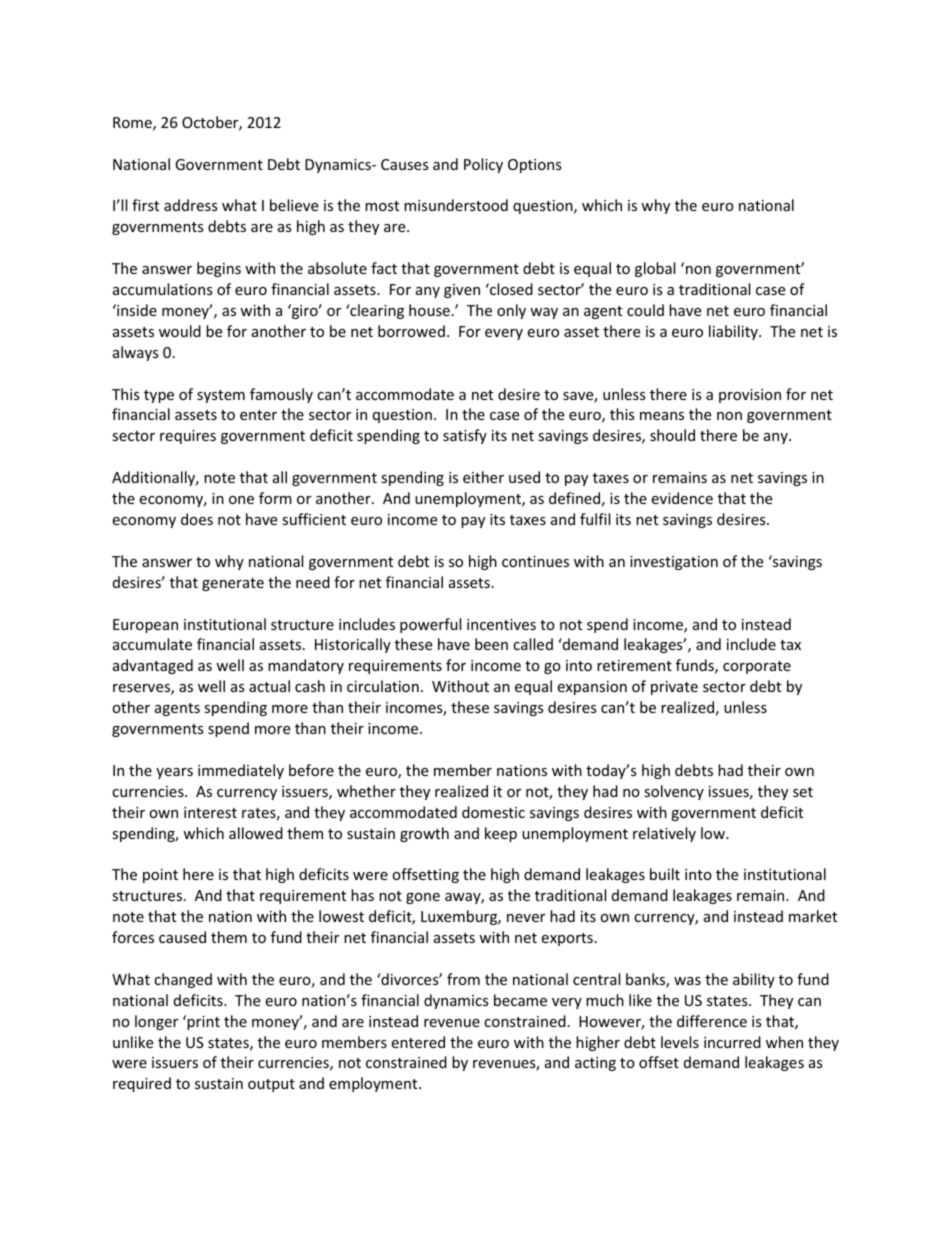 The height and width of the document is (1233, 952). I want to click on global, so click(655, 269).
